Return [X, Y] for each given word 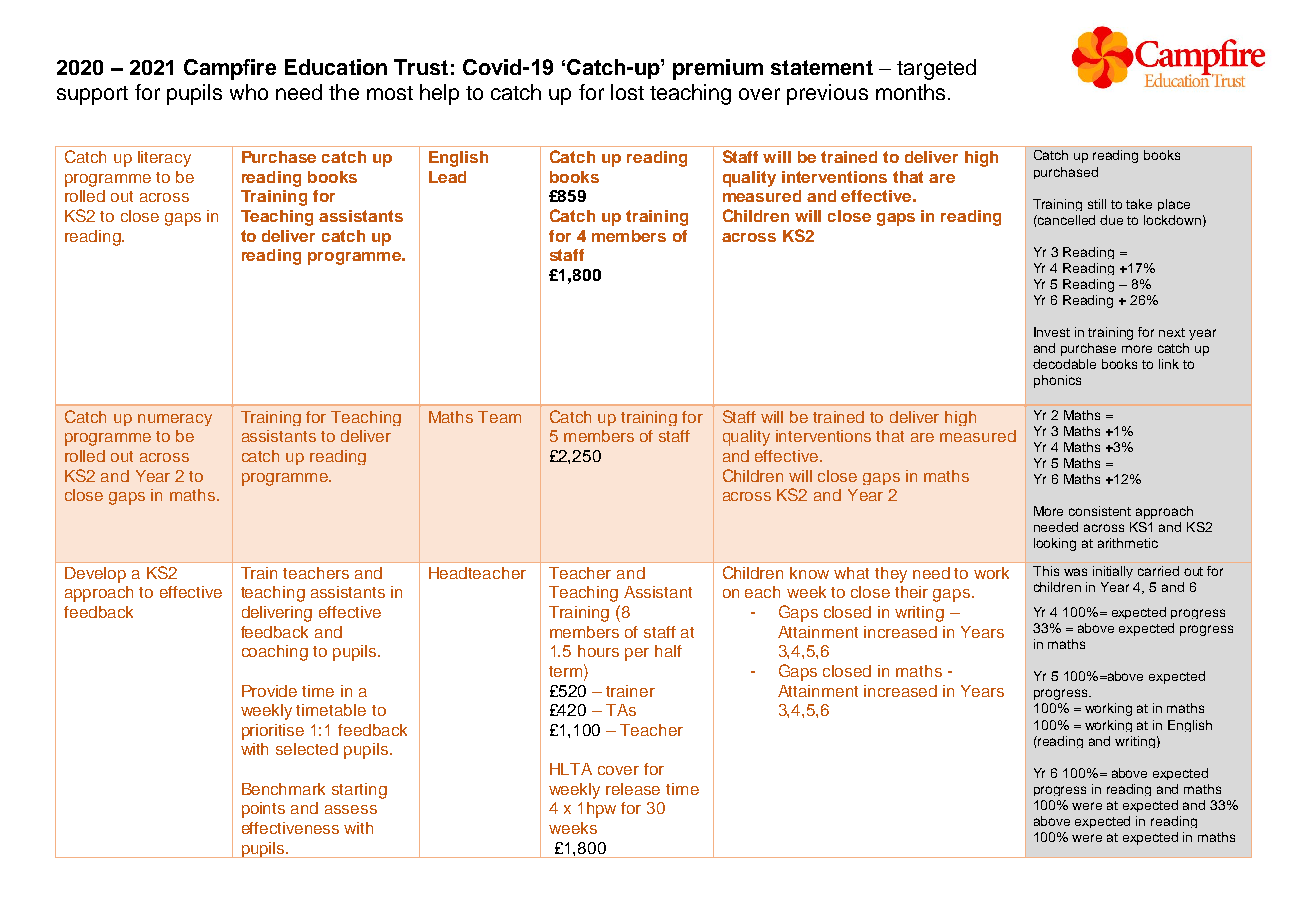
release [633, 789]
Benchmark [283, 789]
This [1046, 571]
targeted [936, 69]
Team [499, 417]
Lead [447, 177]
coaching [275, 653]
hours [598, 651]
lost [627, 92]
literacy [164, 159]
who [249, 92]
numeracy [175, 420]
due [1111, 220]
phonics [1057, 381]
